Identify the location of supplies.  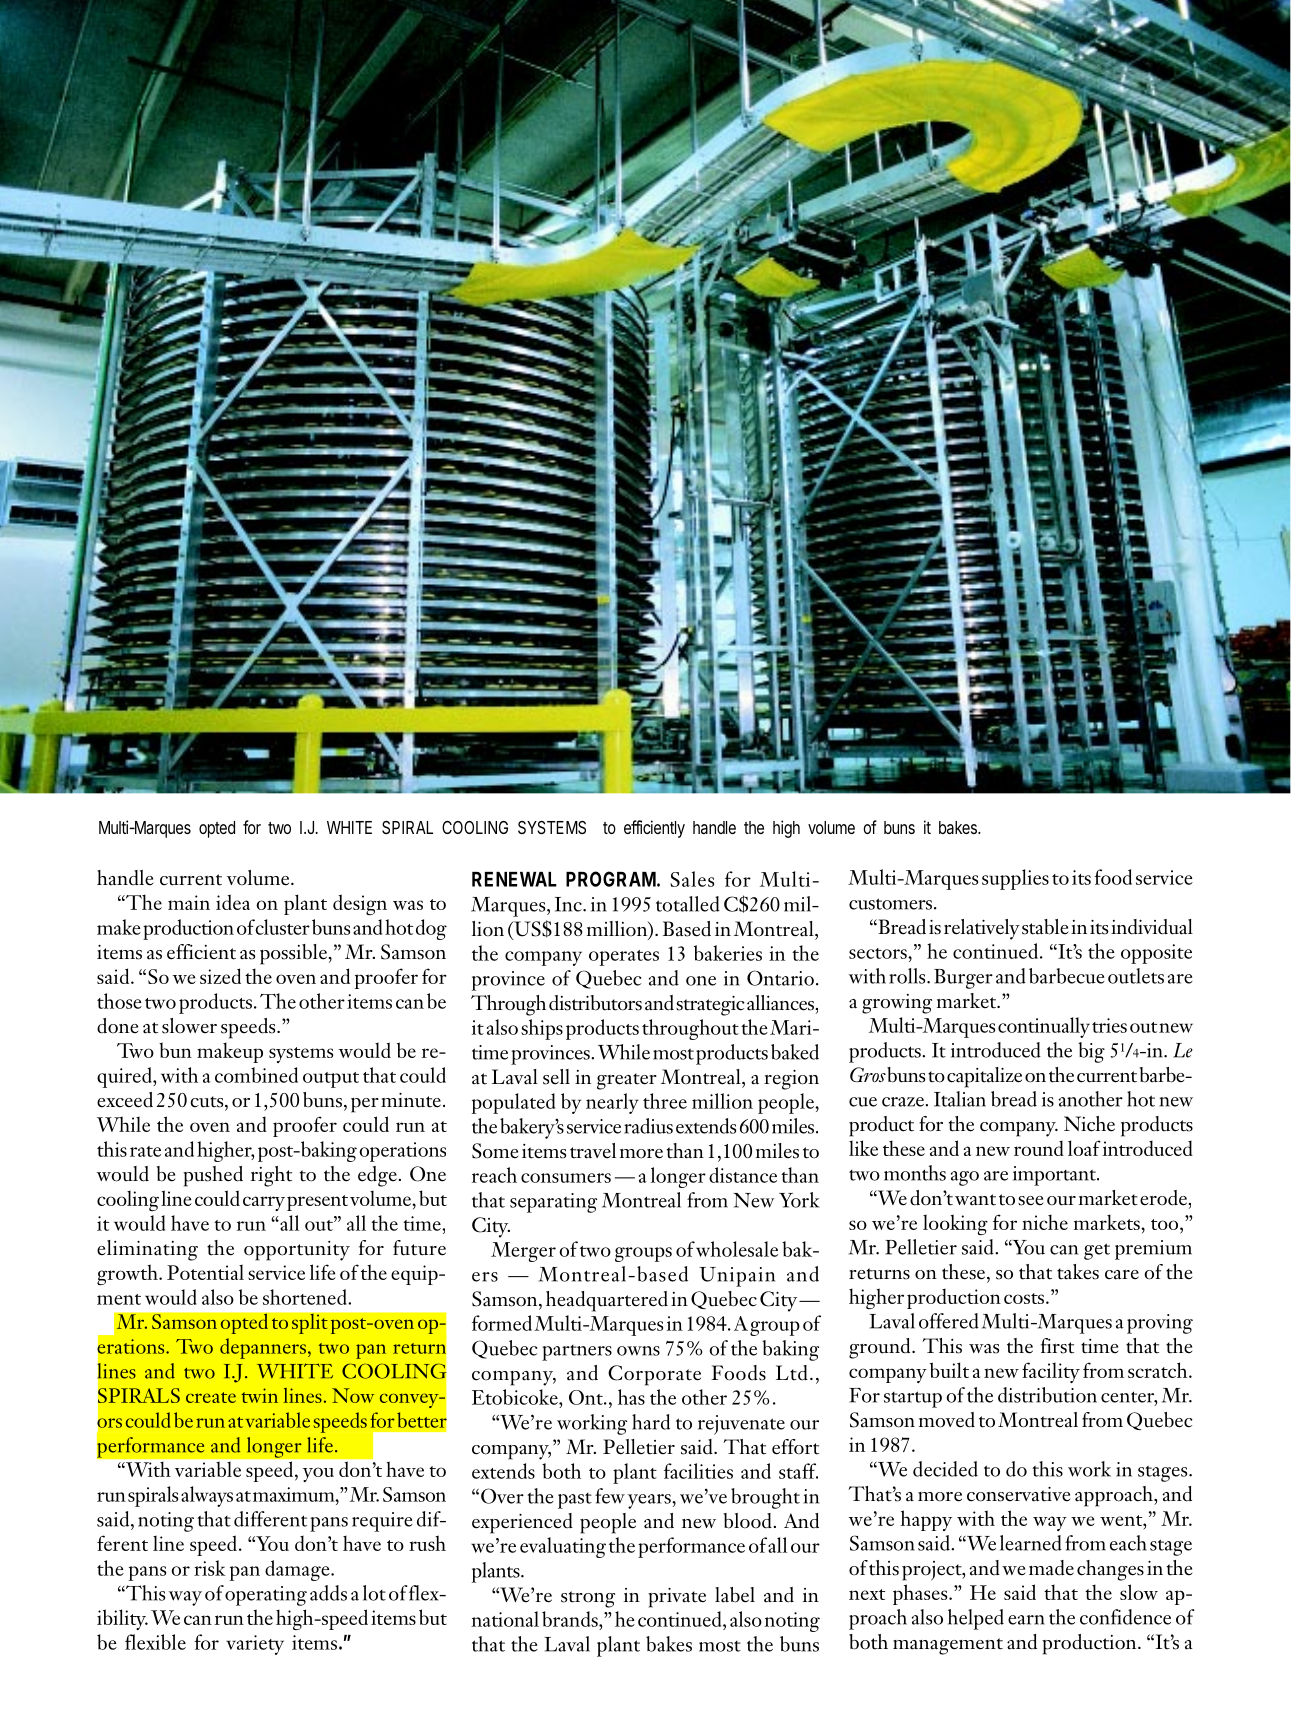
(1015, 879).
